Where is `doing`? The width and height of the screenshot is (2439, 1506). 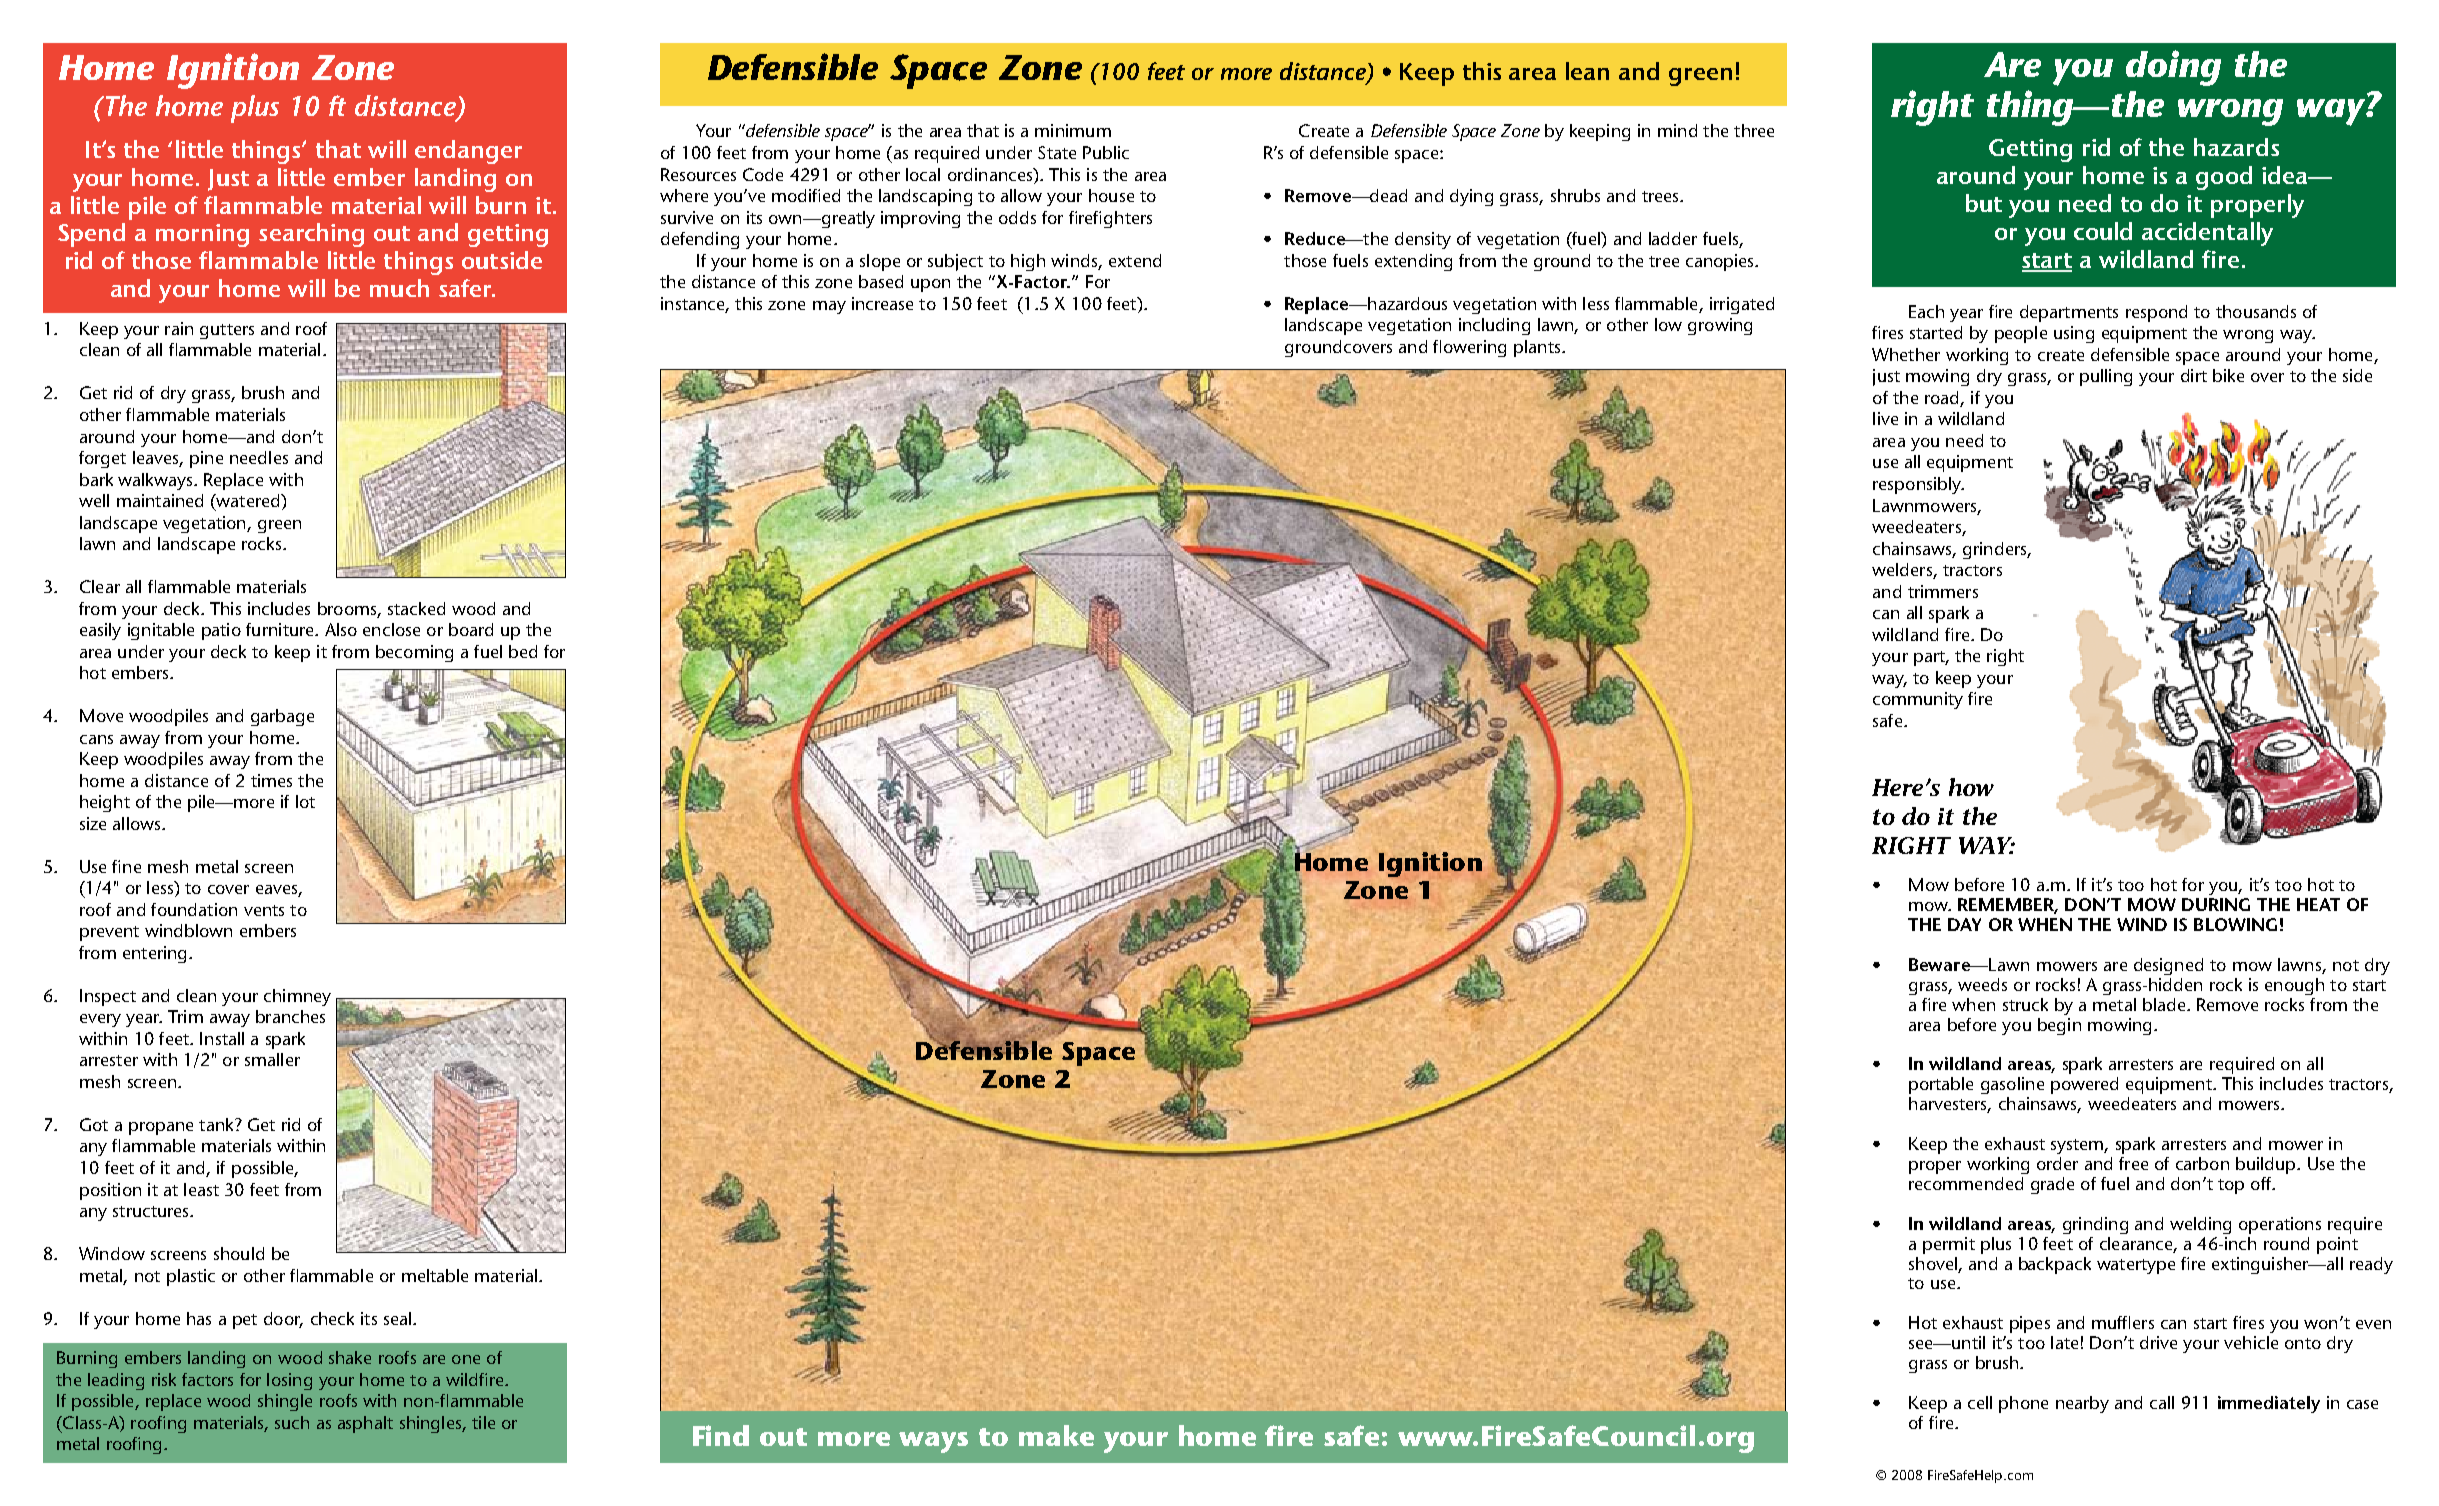 doing is located at coordinates (2173, 68).
